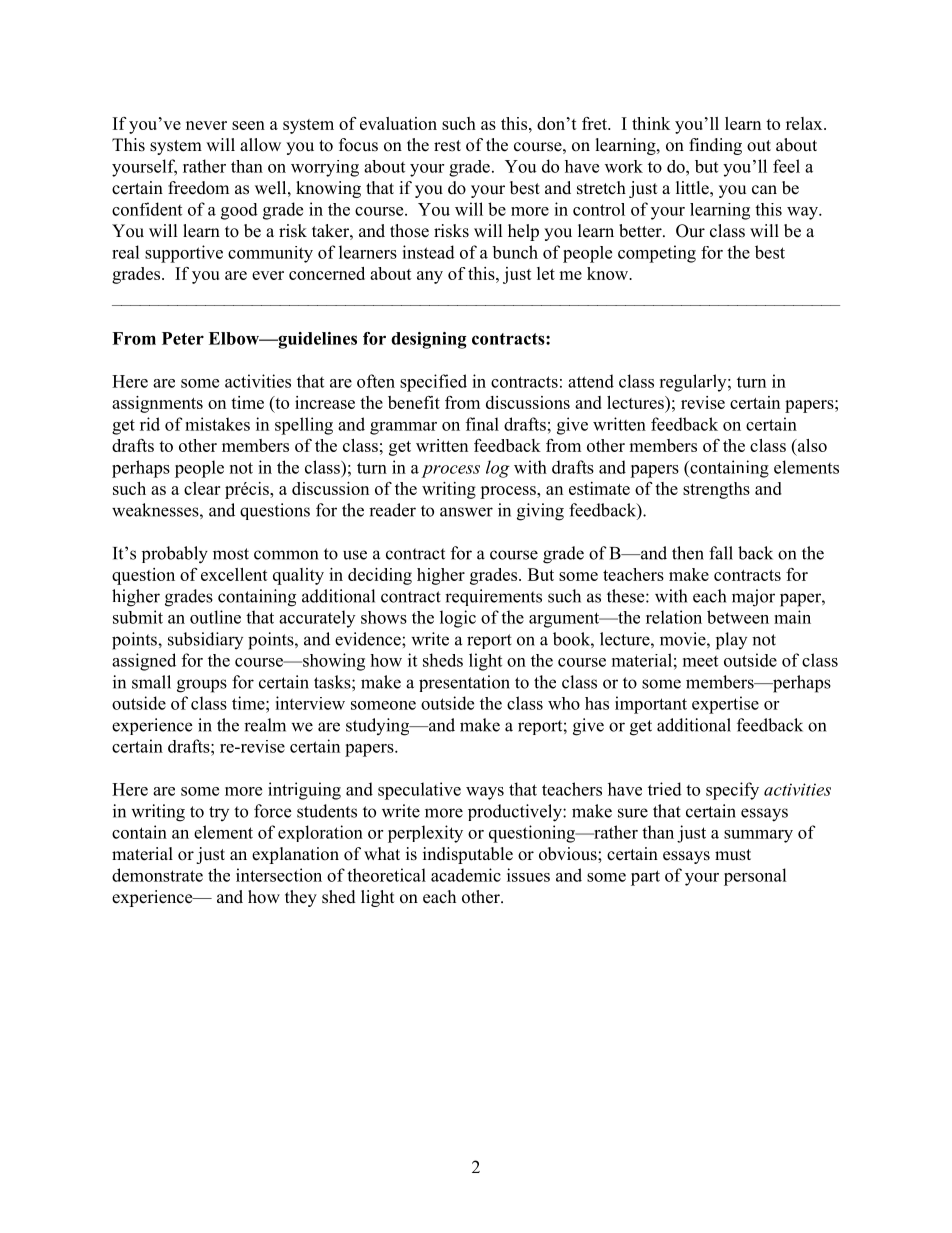 Image resolution: width=952 pixels, height=1233 pixels. What do you see at coordinates (447, 146) in the screenshot?
I see `rest` at bounding box center [447, 146].
